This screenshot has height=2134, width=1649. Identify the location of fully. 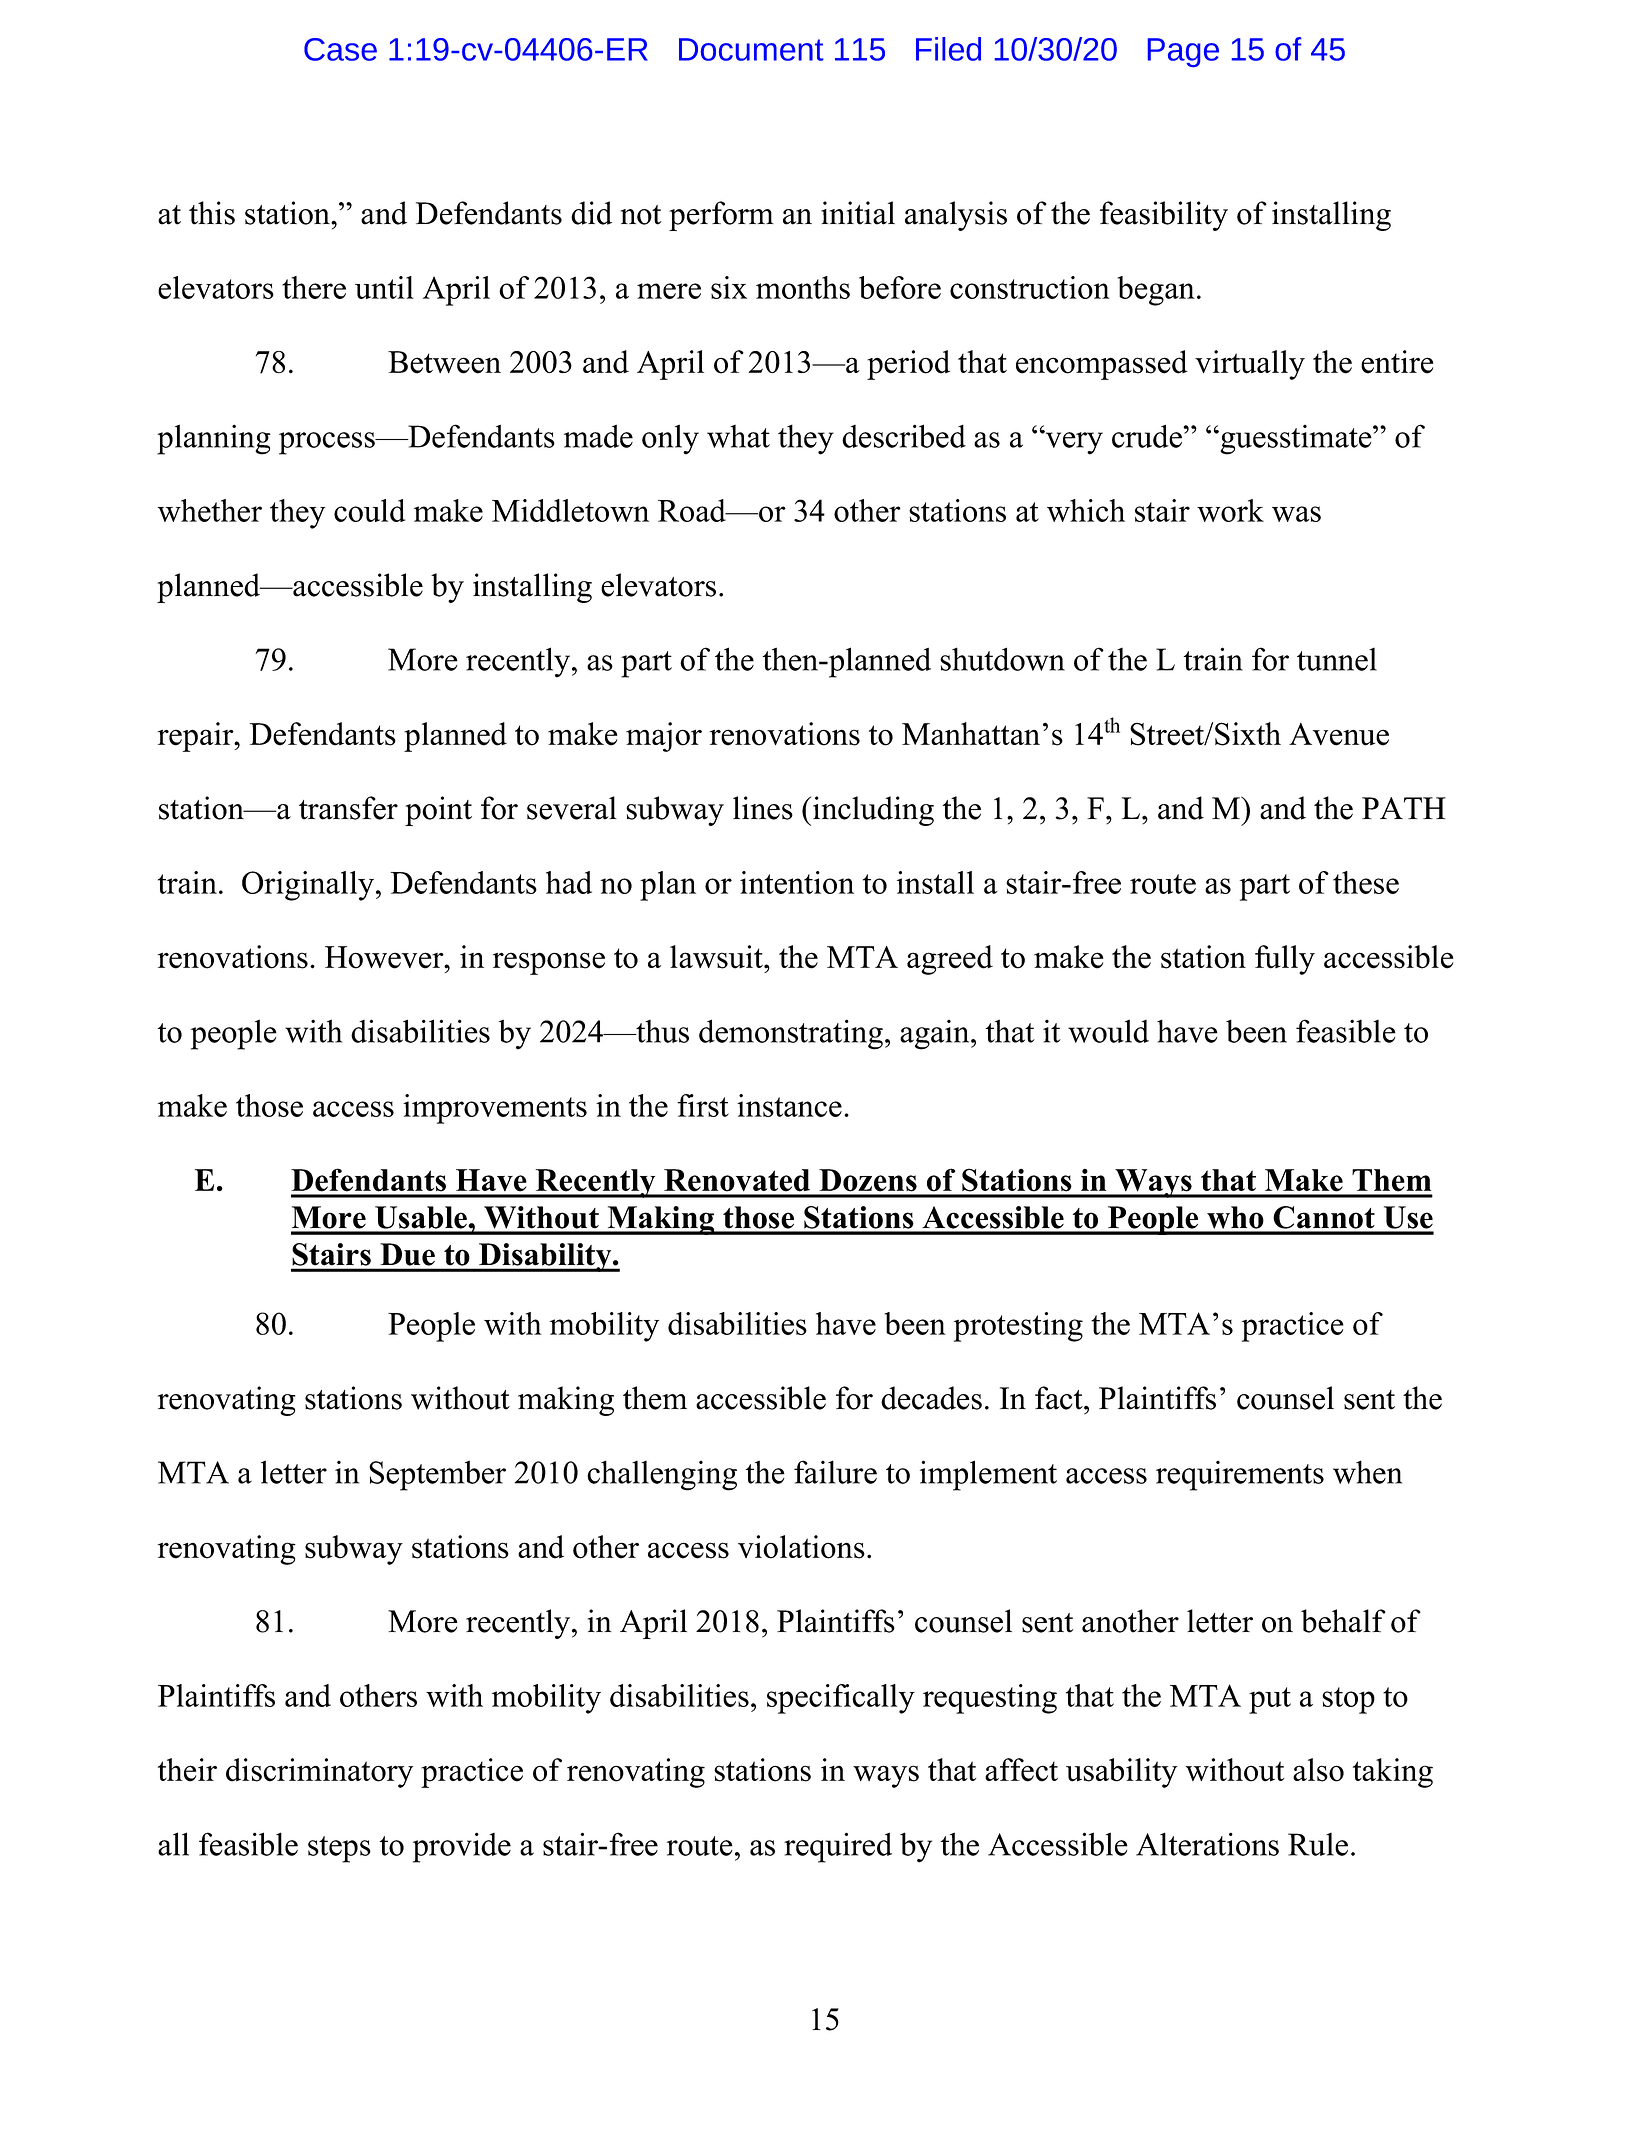
(1285, 960).
